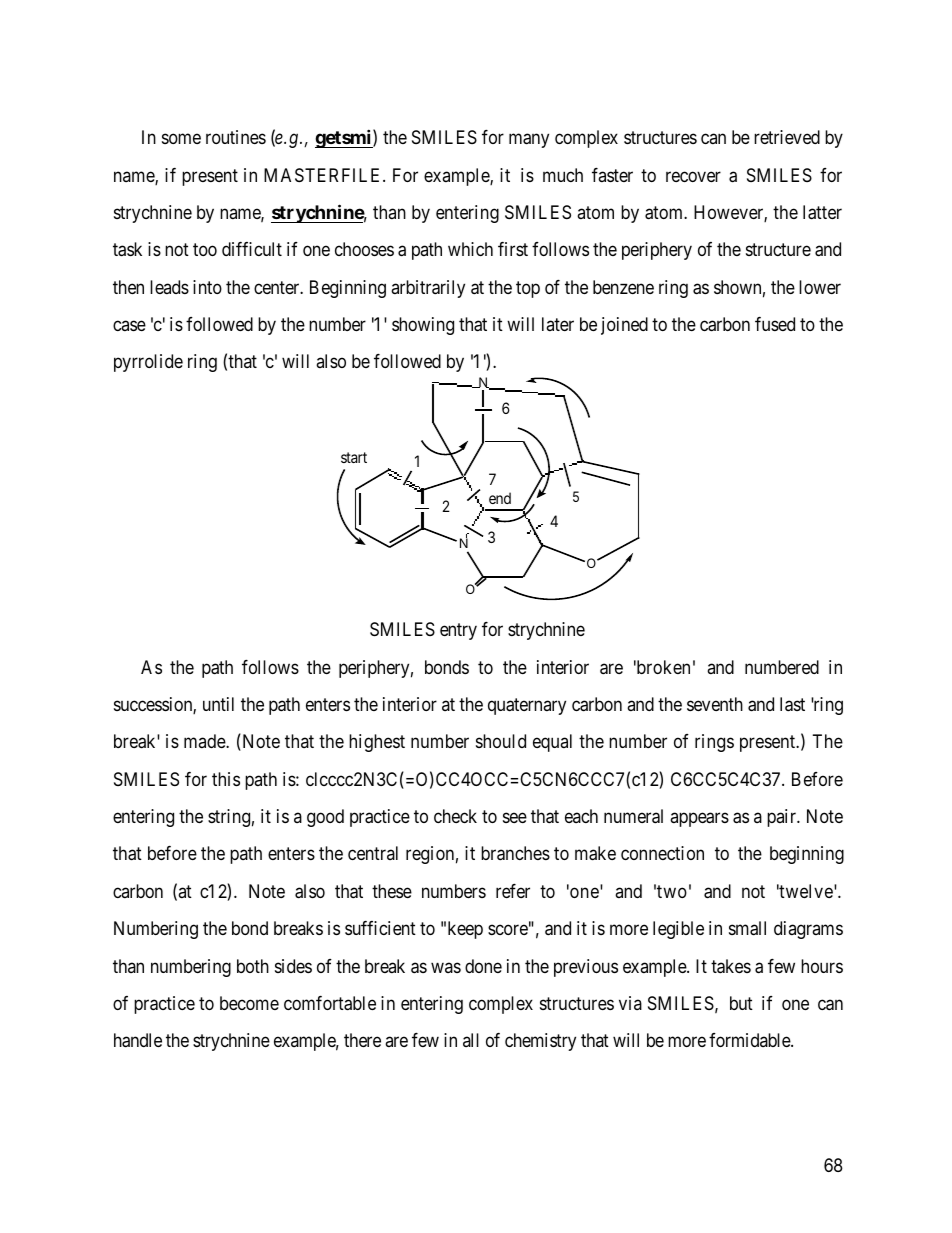  I want to click on should, so click(501, 741).
